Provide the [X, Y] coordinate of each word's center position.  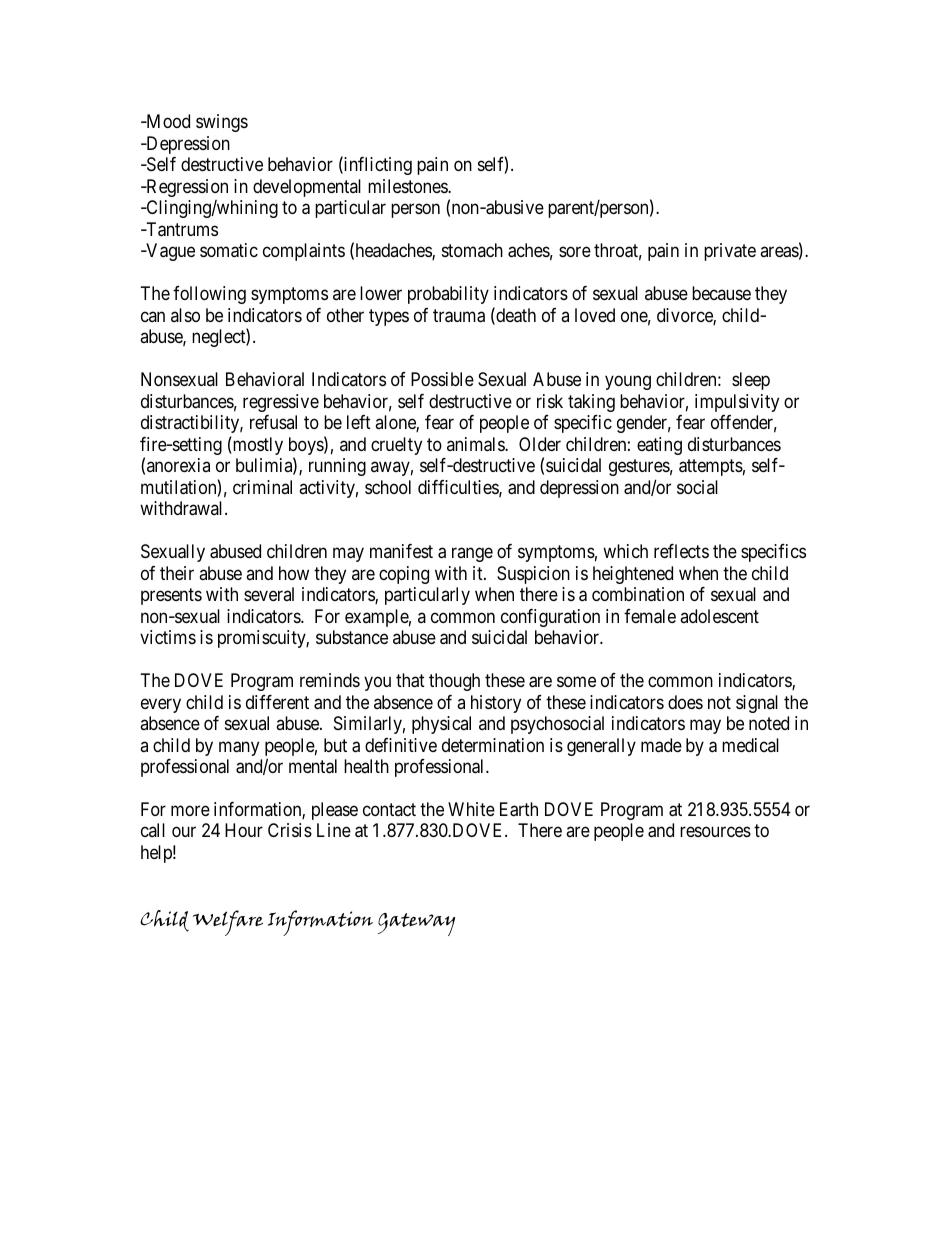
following [209, 295]
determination [493, 745]
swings [222, 123]
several [269, 594]
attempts [711, 467]
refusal [273, 422]
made [661, 745]
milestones [408, 186]
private [730, 252]
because [721, 293]
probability [448, 295]
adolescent [719, 616]
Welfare [228, 923]
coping [404, 575]
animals [476, 444]
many [239, 748]
